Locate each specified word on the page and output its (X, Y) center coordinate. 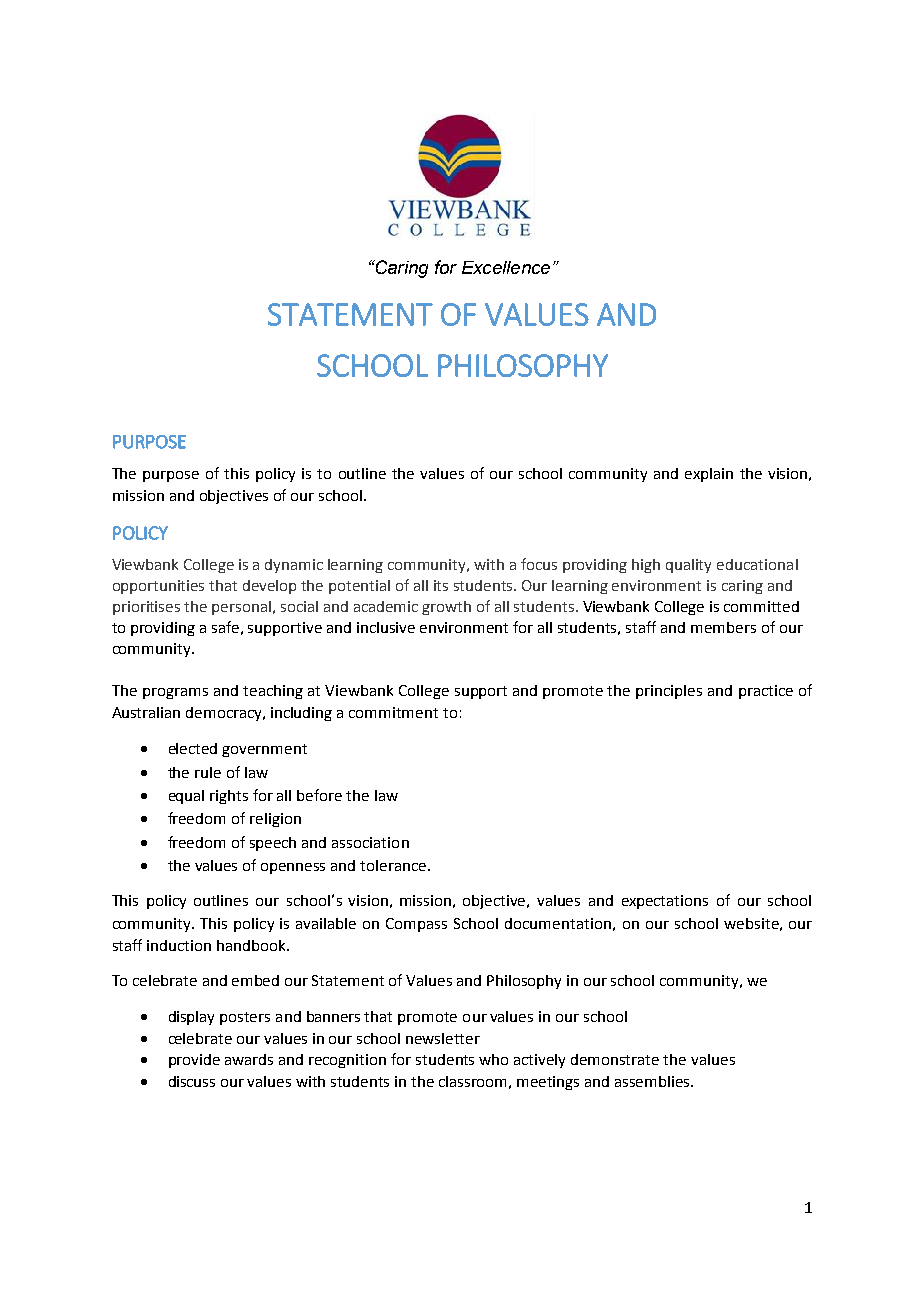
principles (669, 692)
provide (194, 1061)
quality (688, 566)
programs (175, 693)
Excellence (506, 267)
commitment (393, 712)
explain (709, 475)
